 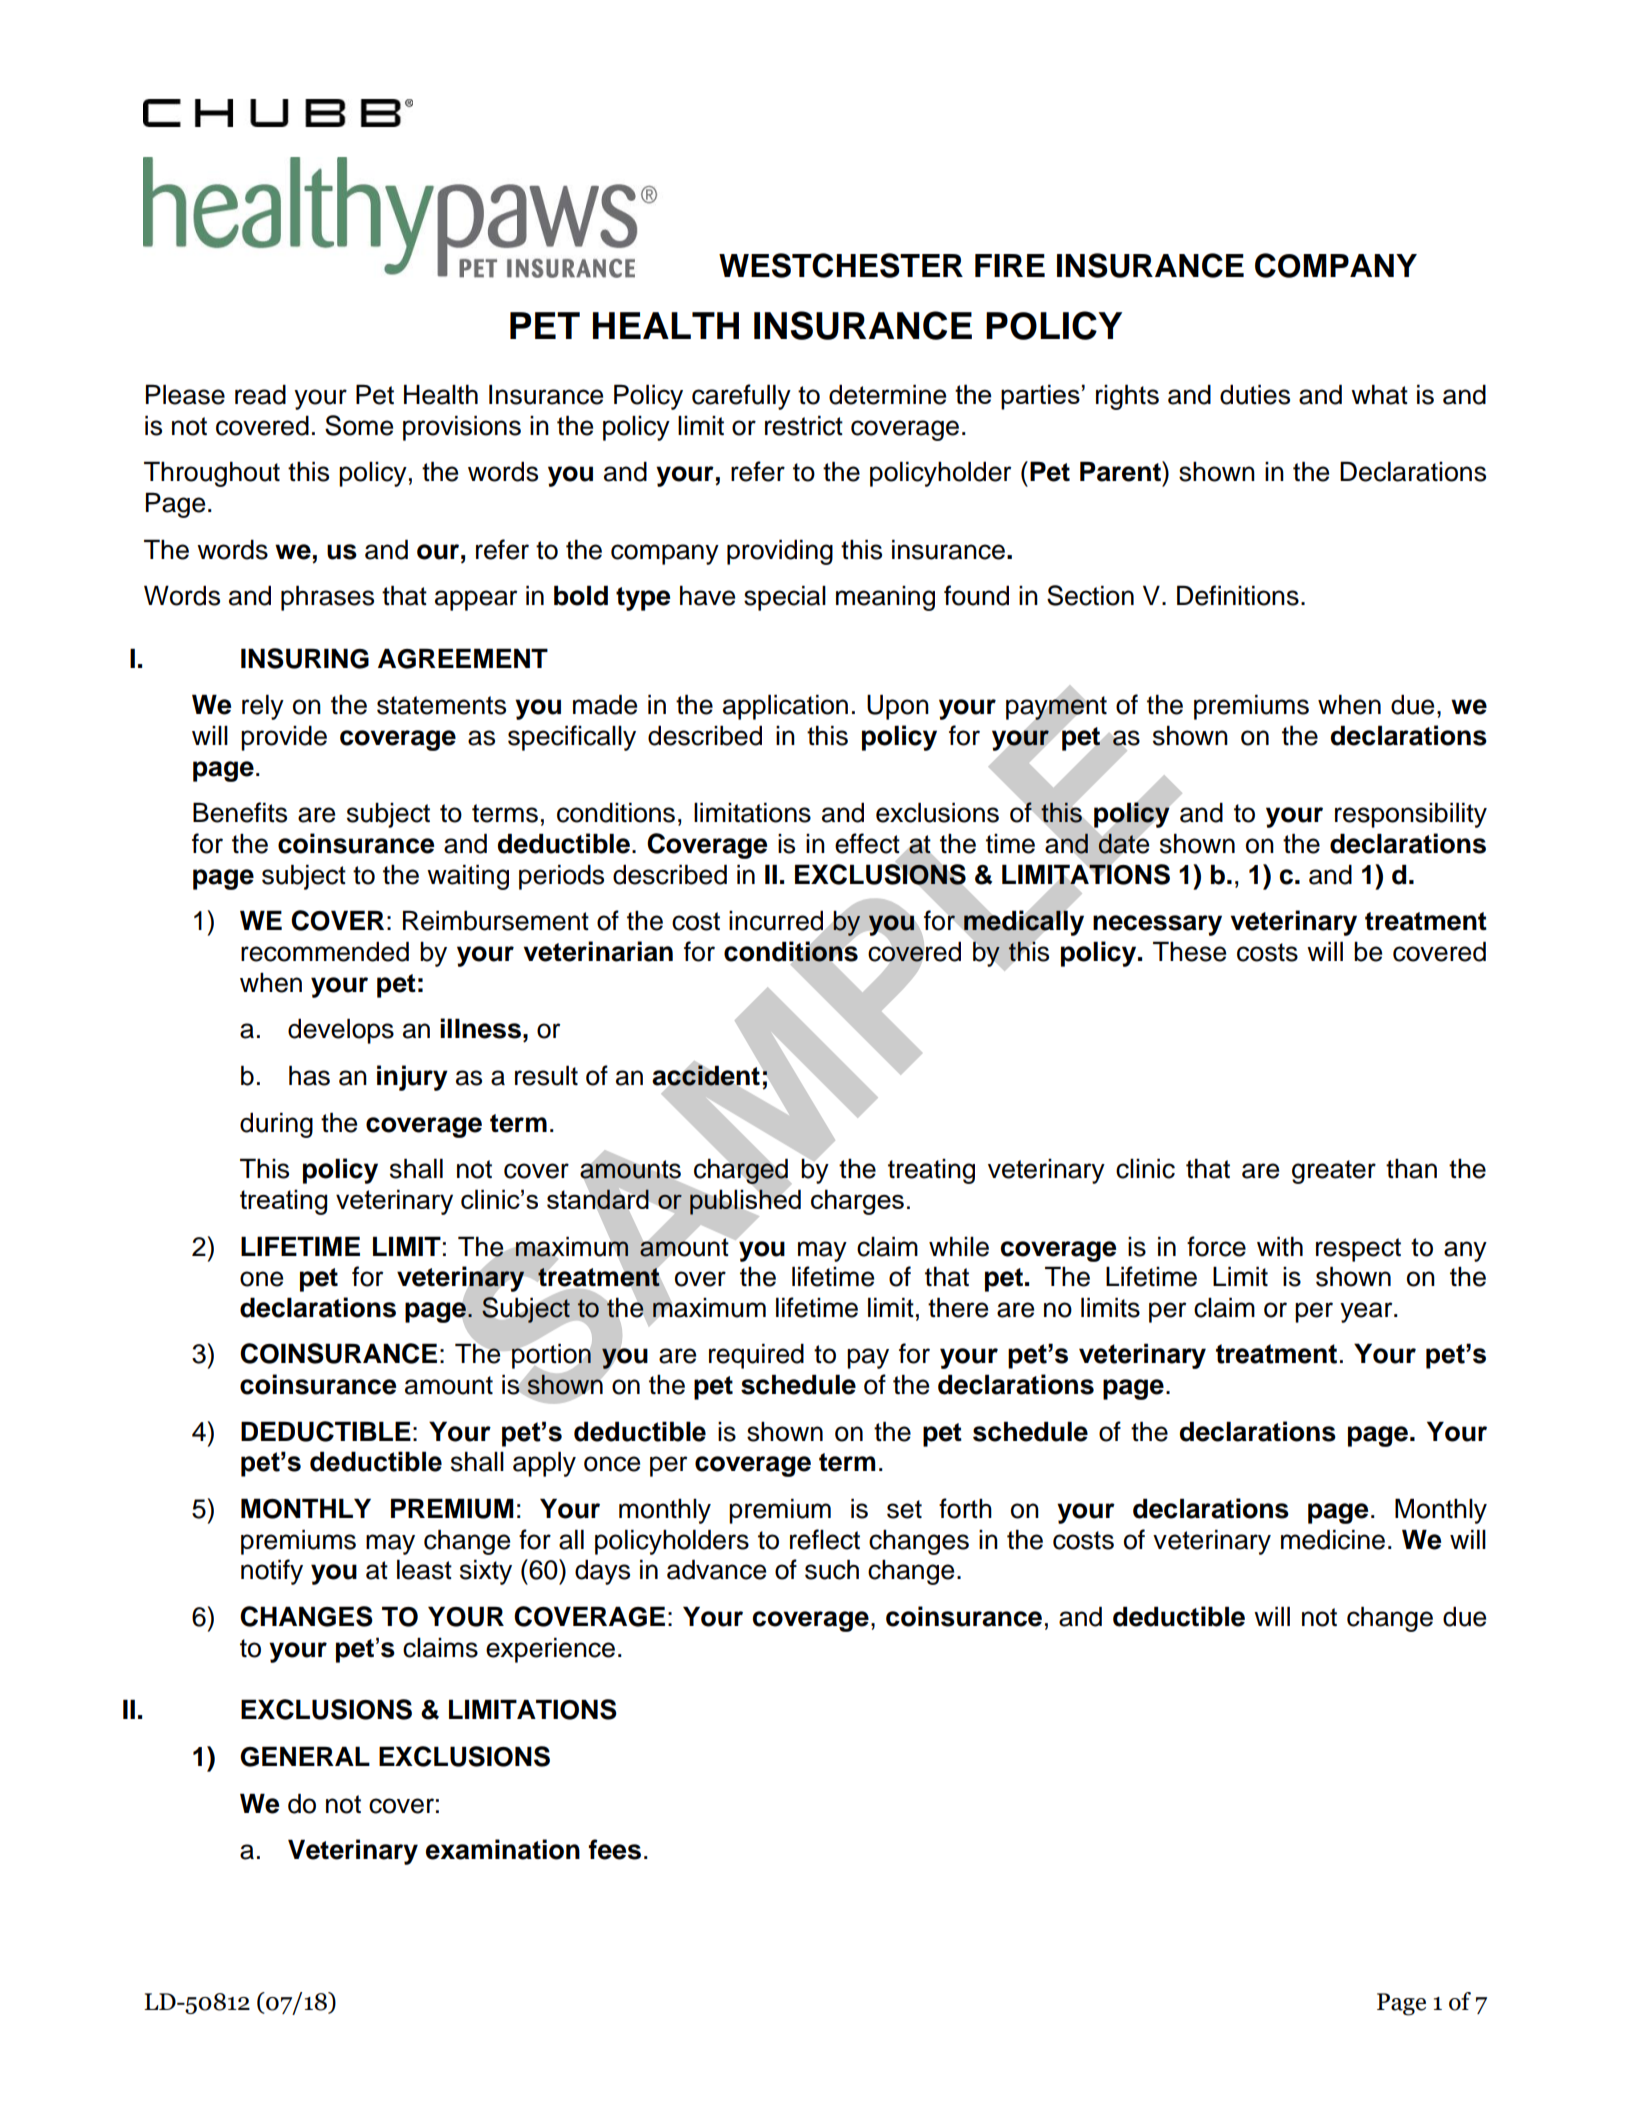 What do you see at coordinates (260, 394) in the screenshot?
I see `read` at bounding box center [260, 394].
